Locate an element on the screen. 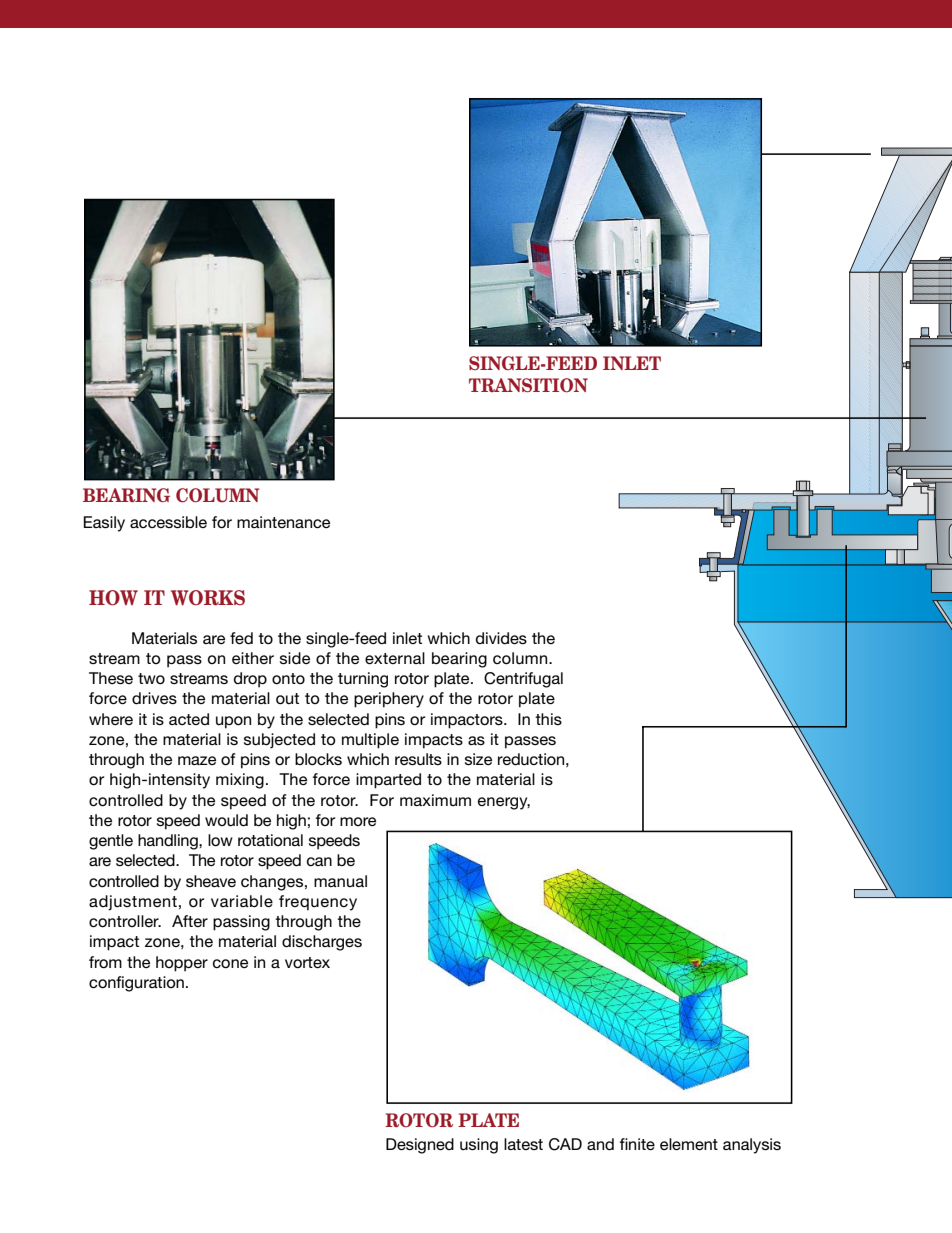 This screenshot has height=1233, width=952. this is located at coordinates (548, 719).
